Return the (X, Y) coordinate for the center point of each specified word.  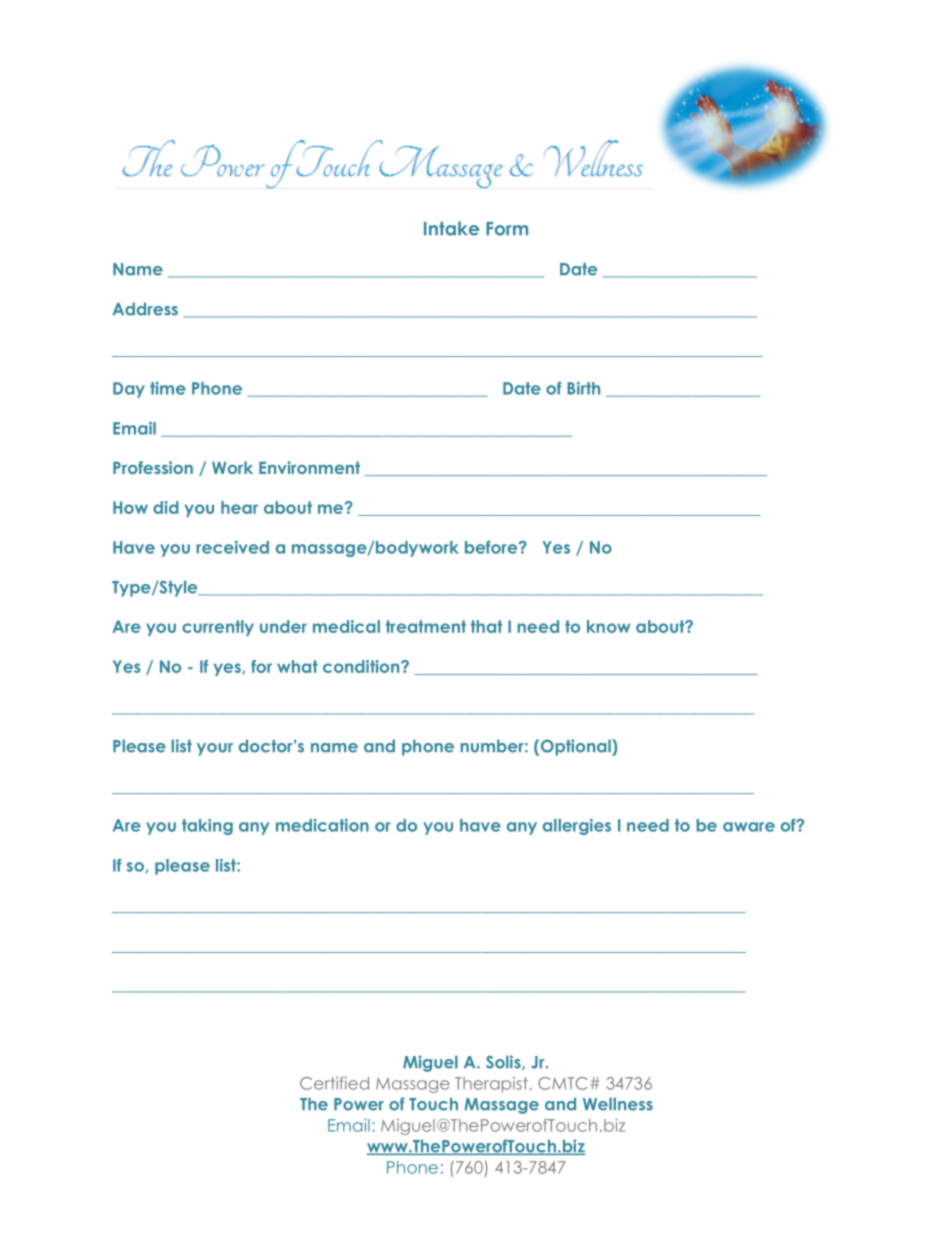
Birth (583, 388)
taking (207, 827)
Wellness (618, 1104)
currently (218, 628)
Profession (153, 467)
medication (322, 825)
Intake (451, 228)
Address (145, 309)
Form (507, 229)
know (608, 626)
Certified (334, 1083)
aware (749, 827)
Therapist (491, 1085)
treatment (426, 626)
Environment (309, 467)
